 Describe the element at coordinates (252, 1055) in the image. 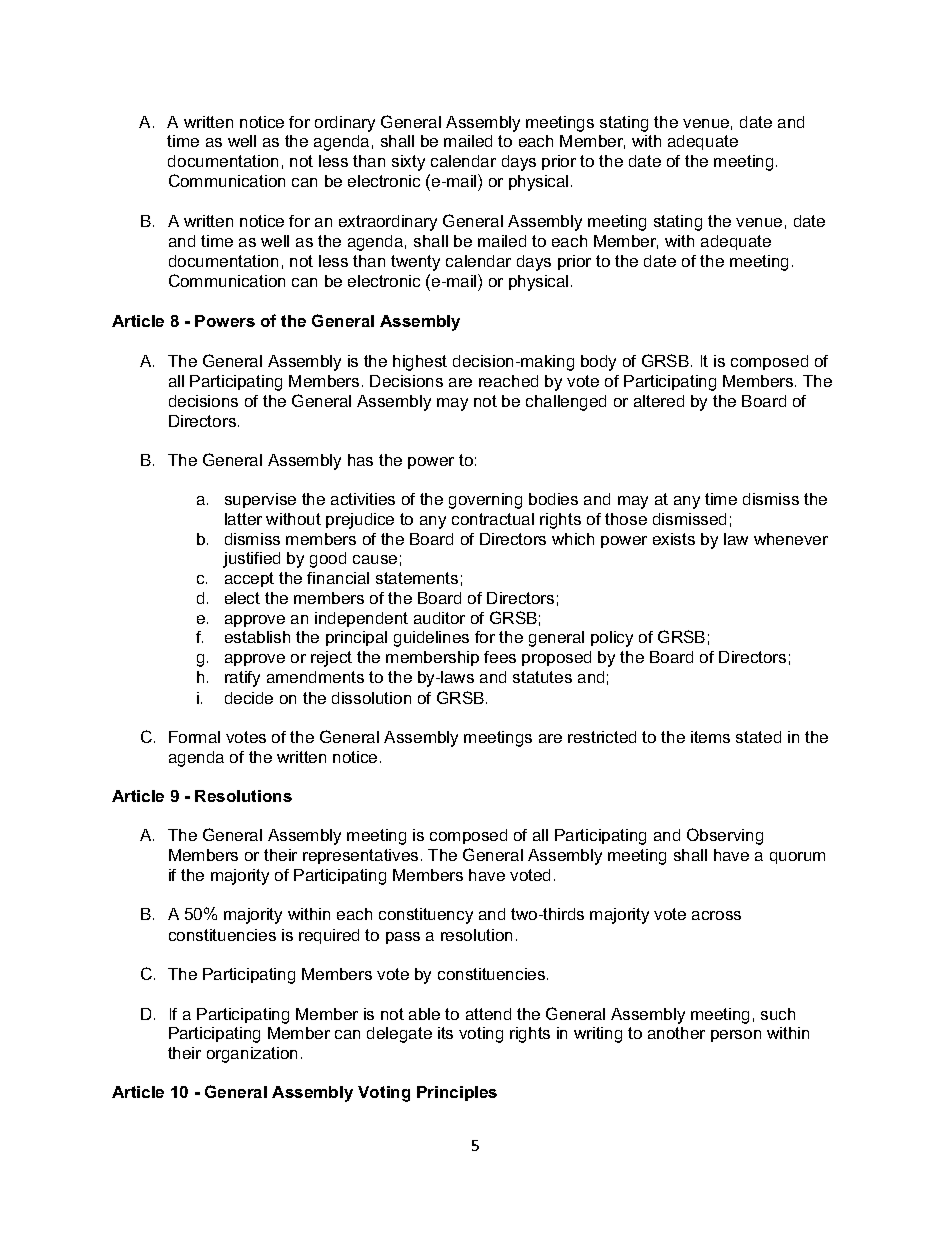

I see `organization` at that location.
